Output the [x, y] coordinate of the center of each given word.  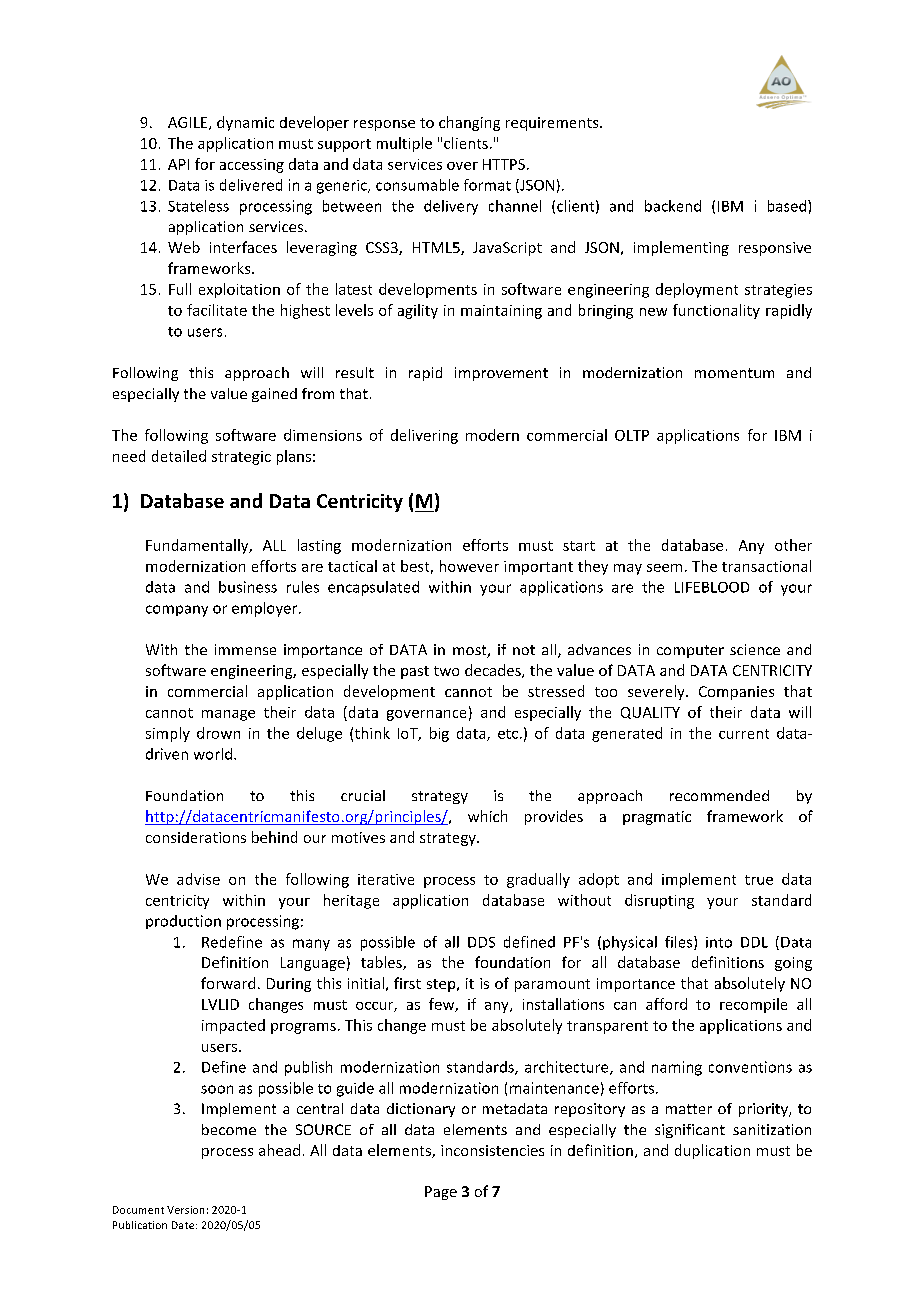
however [469, 566]
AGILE [189, 123]
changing [469, 123]
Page [441, 1193]
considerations [196, 837]
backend [673, 206]
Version [185, 1210]
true [759, 880]
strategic [241, 458]
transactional [766, 566]
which [487, 816]
